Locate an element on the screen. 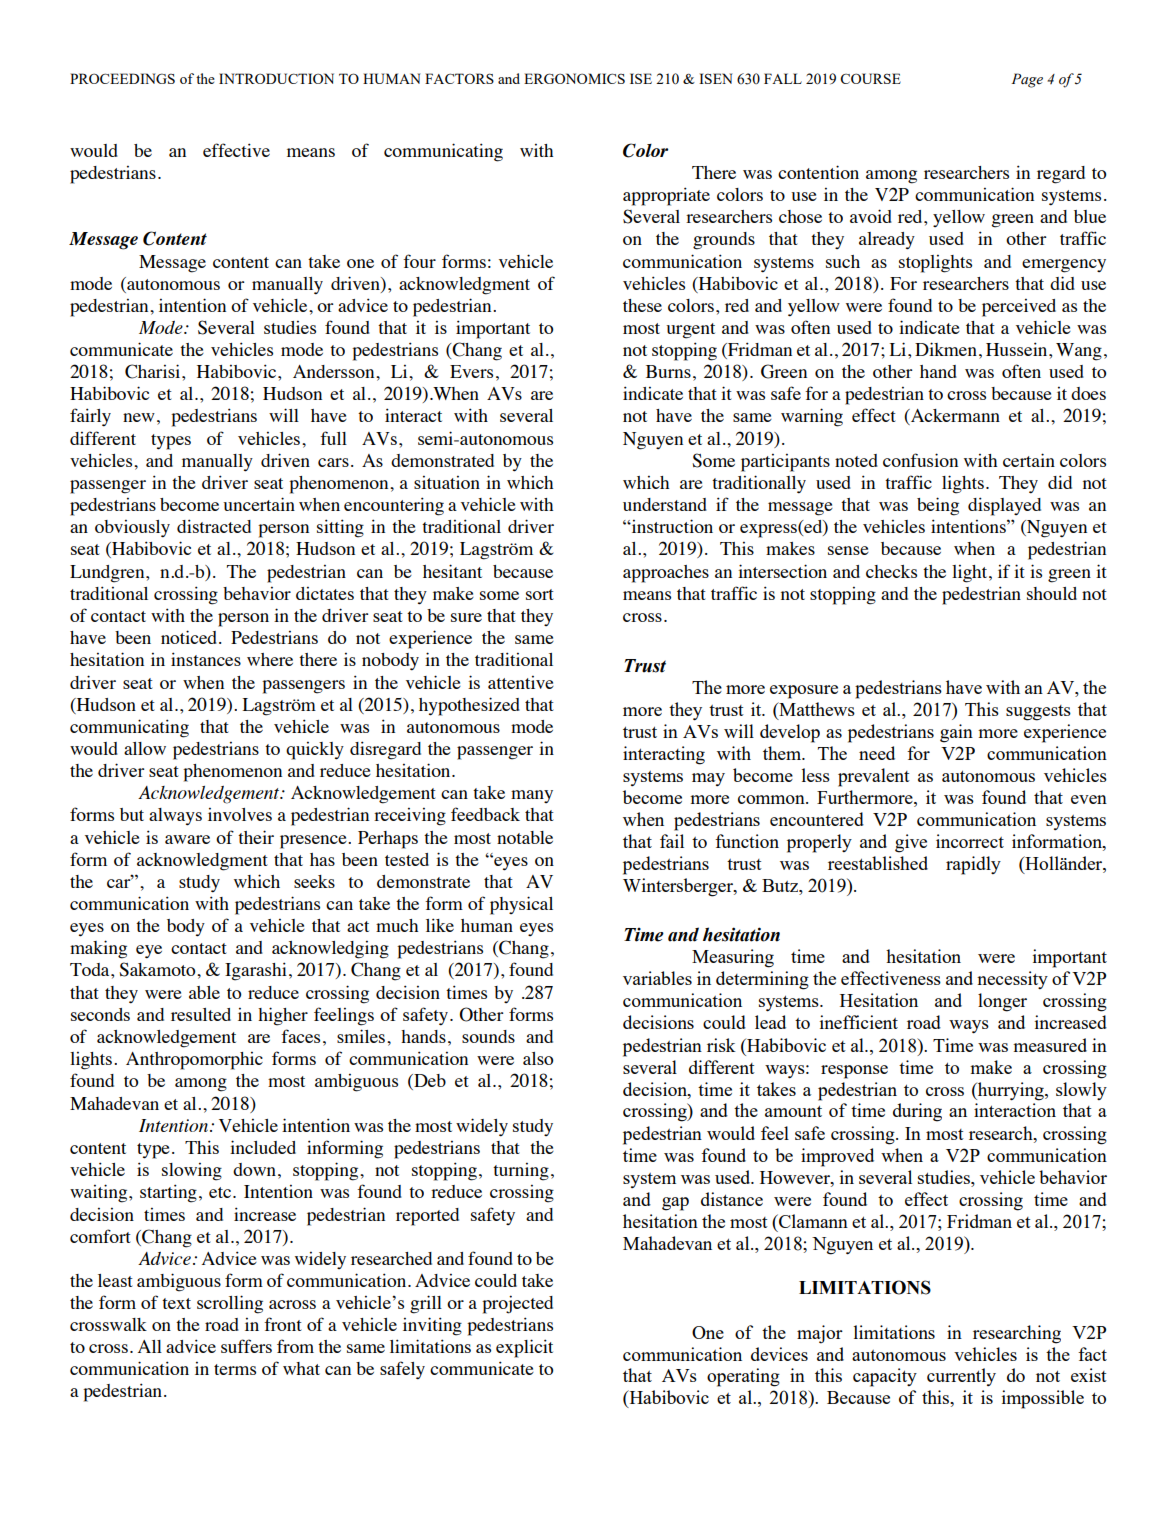 The image size is (1175, 1520). ERGONOMICS is located at coordinates (574, 78).
